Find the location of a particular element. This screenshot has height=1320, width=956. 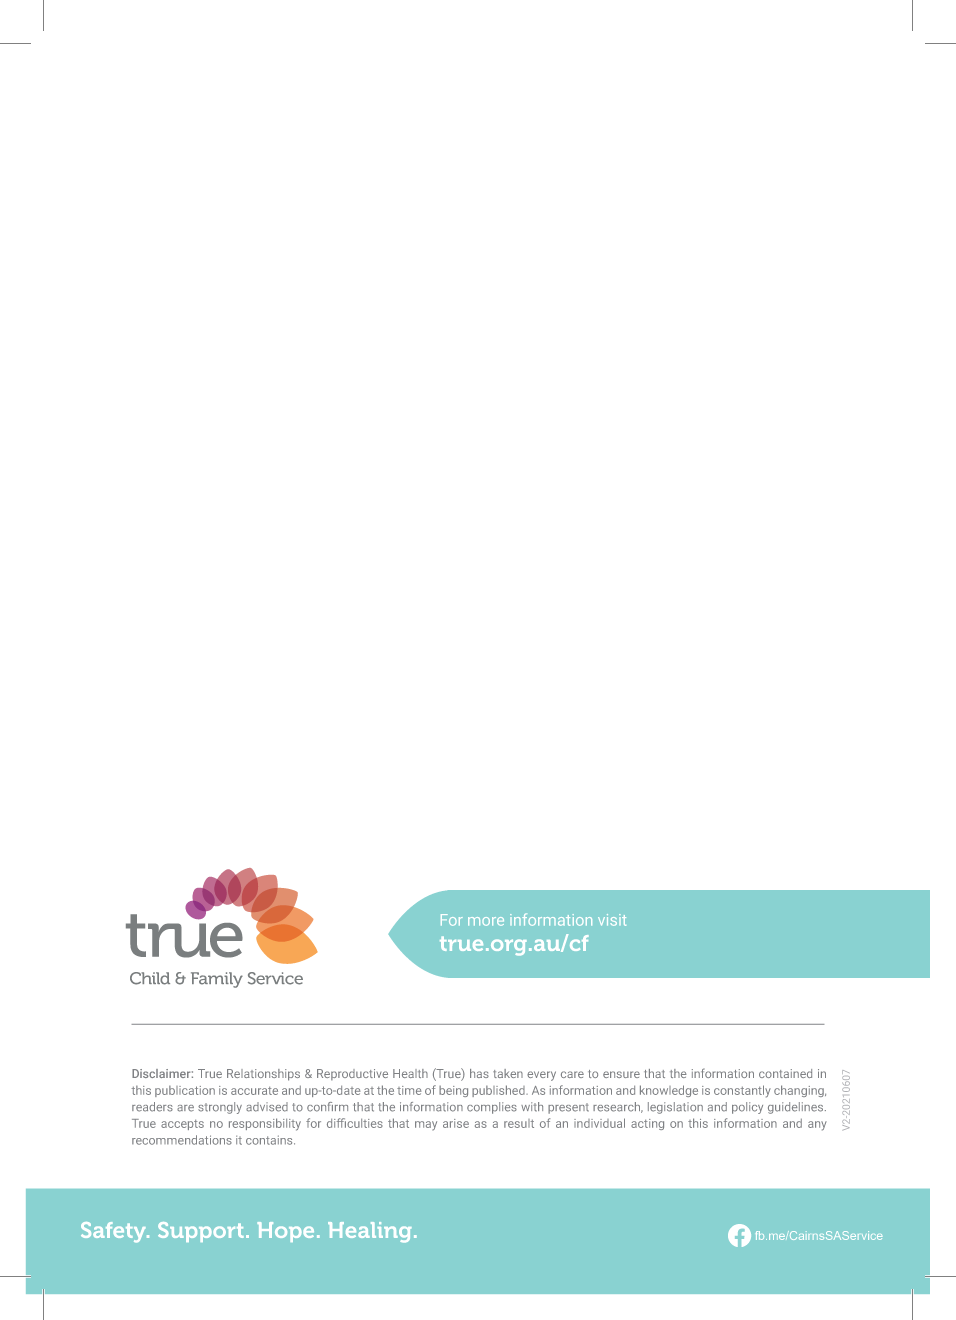

recommendations is located at coordinates (182, 1140).
